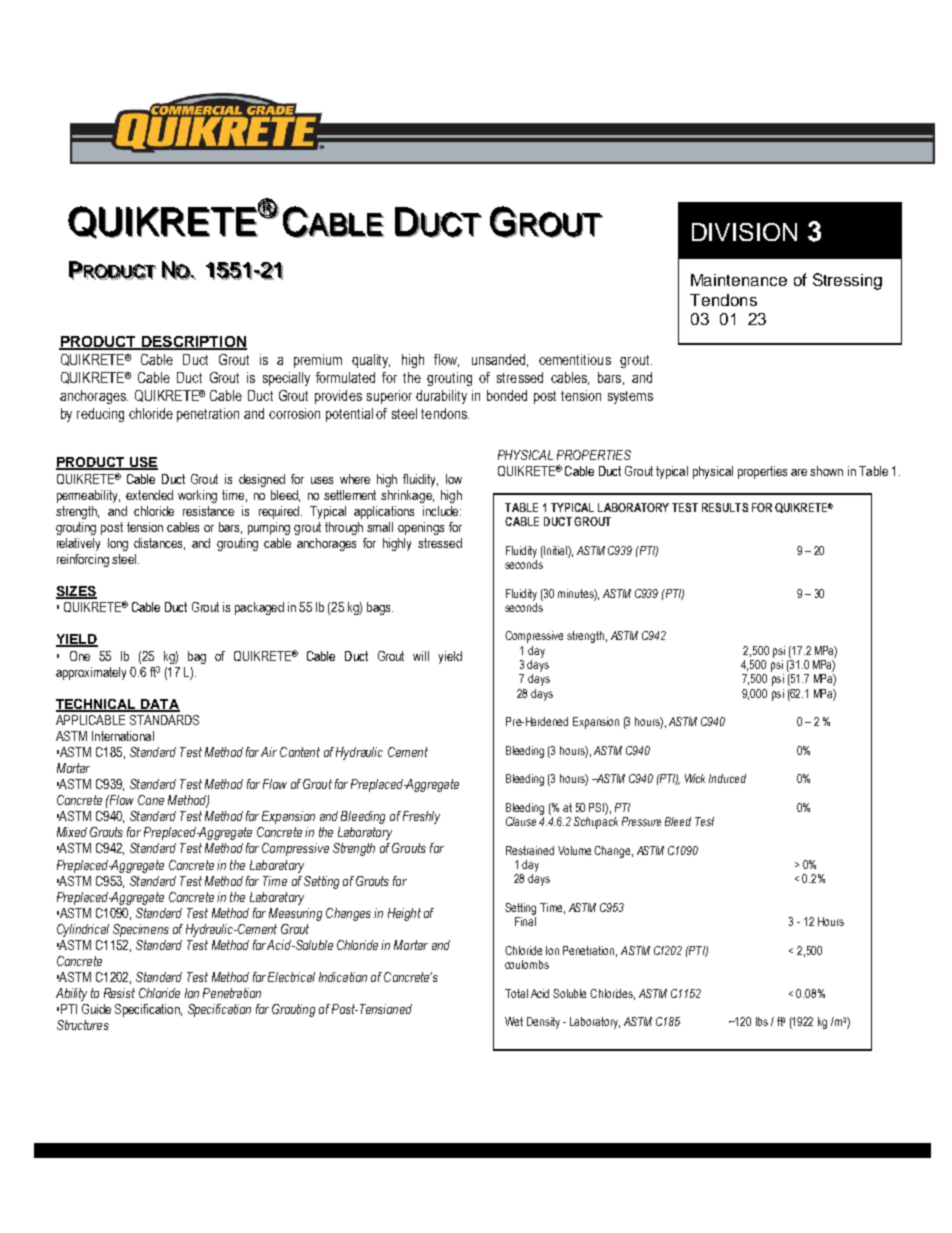 The width and height of the page is (952, 1233). What do you see at coordinates (516, 993) in the page?
I see `Total` at bounding box center [516, 993].
